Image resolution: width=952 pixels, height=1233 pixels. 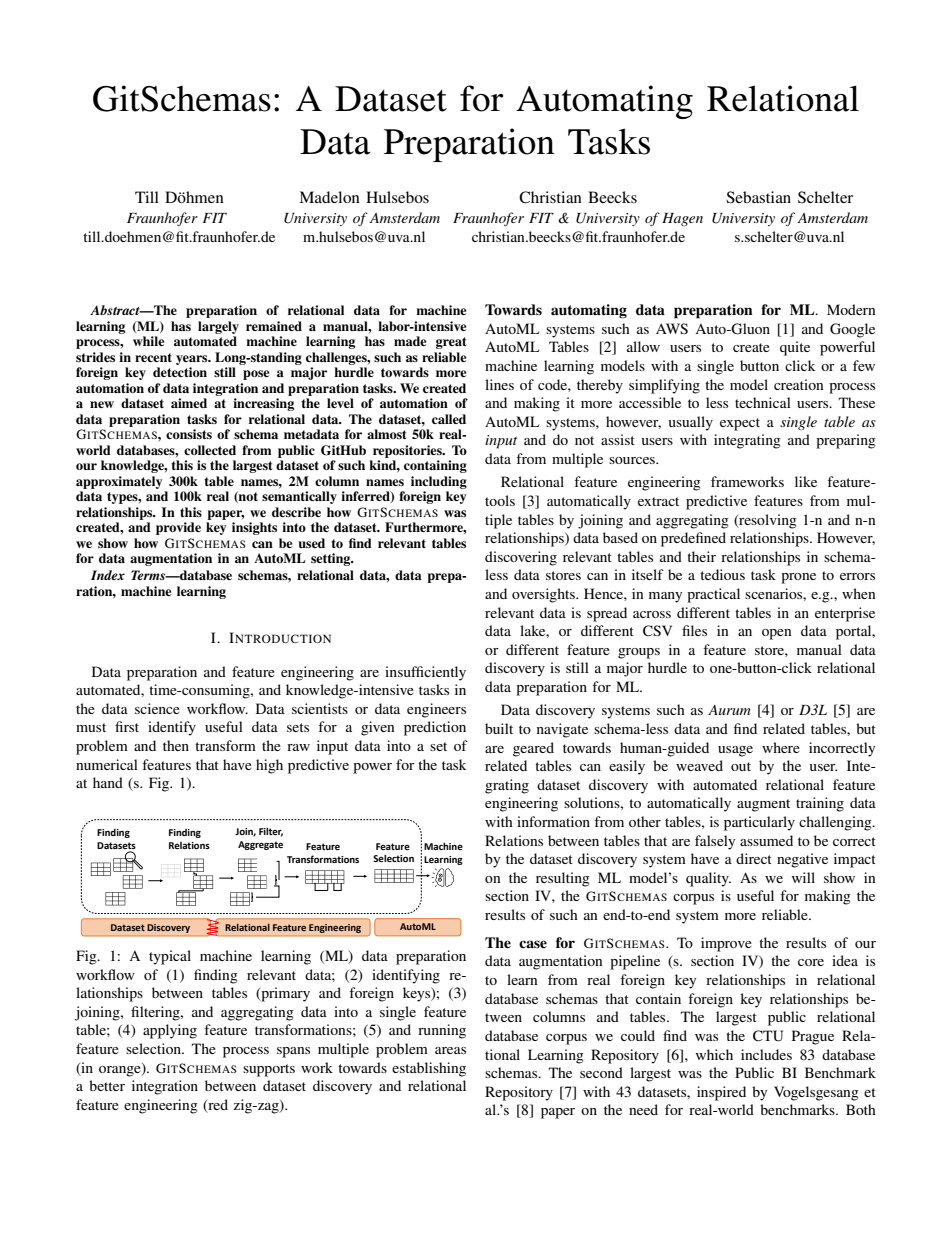 What do you see at coordinates (451, 343) in the document?
I see `great` at bounding box center [451, 343].
